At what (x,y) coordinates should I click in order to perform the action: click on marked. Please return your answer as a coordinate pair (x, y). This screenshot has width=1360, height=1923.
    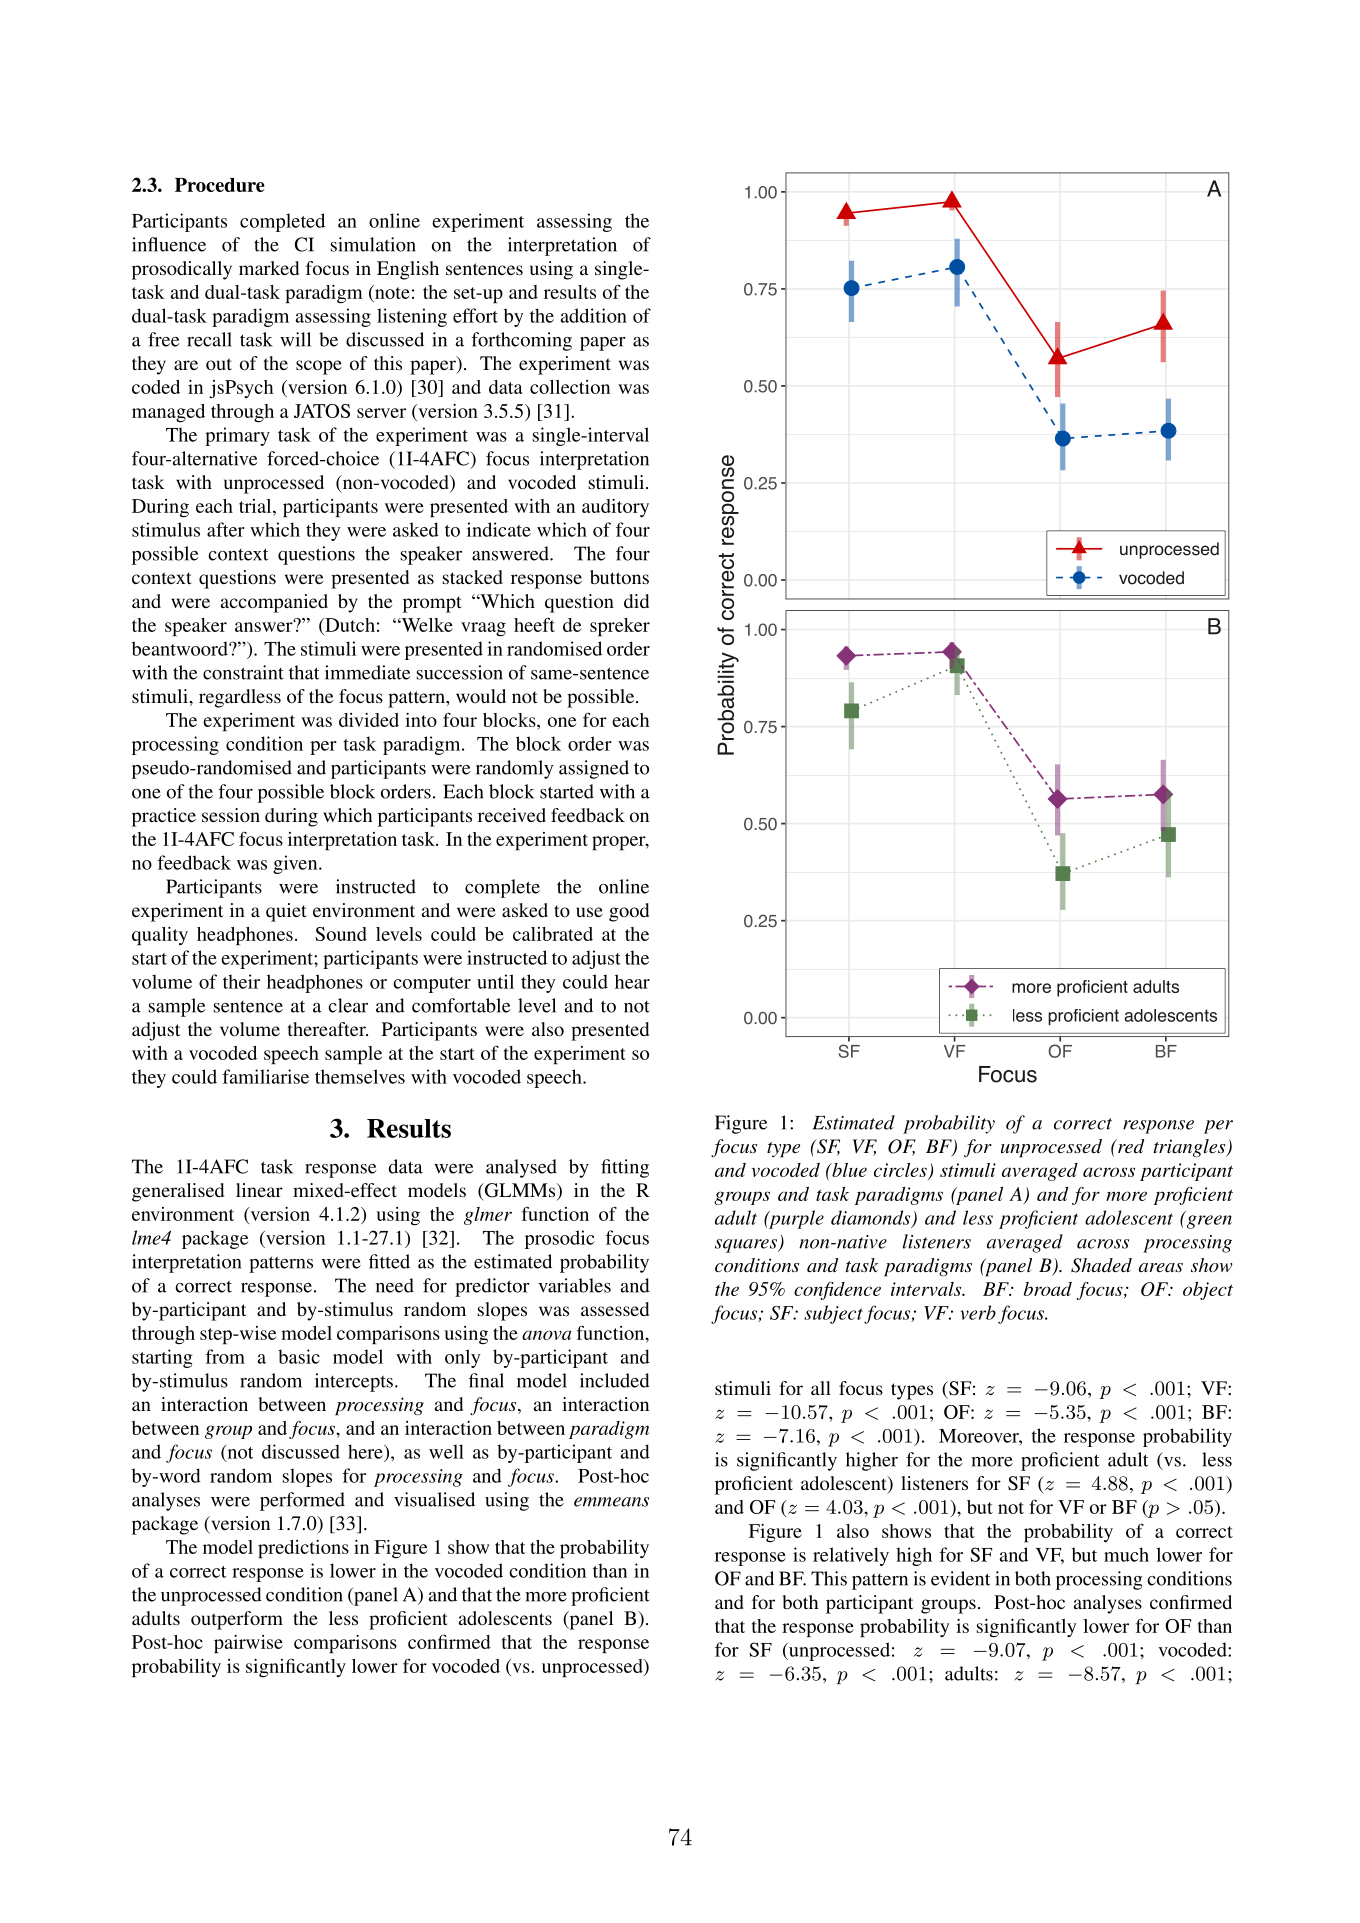
    Looking at the image, I should click on (269, 268).
